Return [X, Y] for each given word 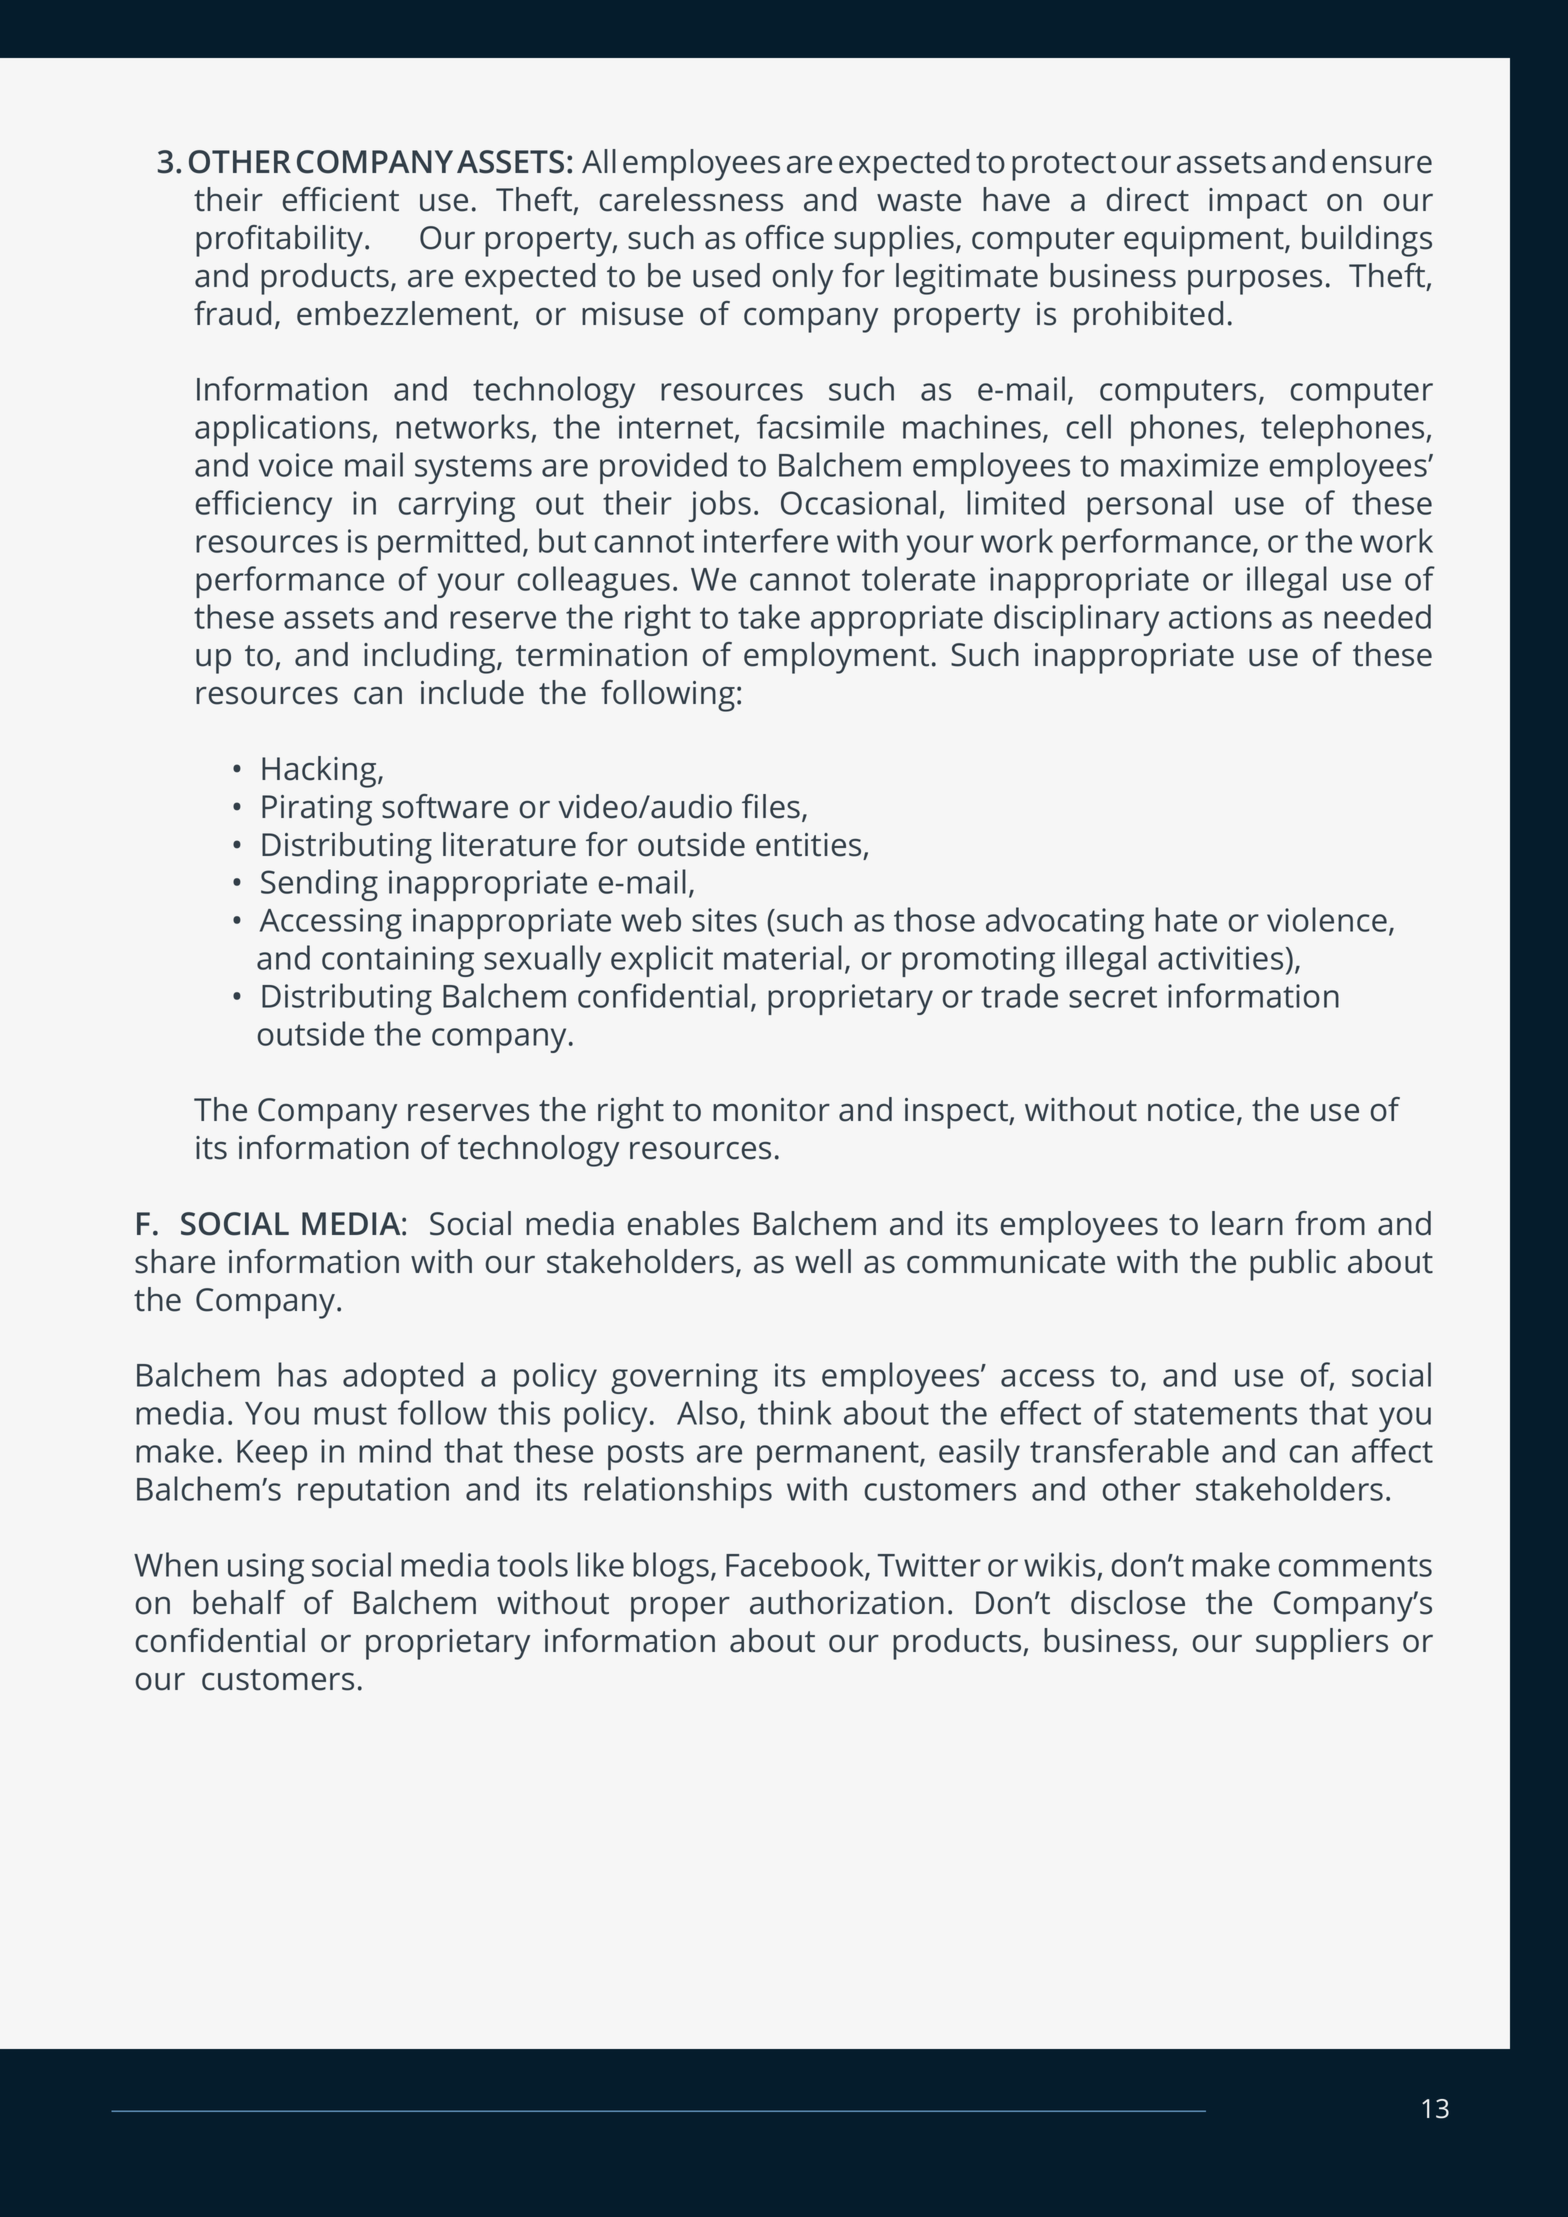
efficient [341, 199]
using [266, 1568]
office [785, 237]
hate [1186, 919]
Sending [319, 885]
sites [724, 920]
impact [1258, 203]
